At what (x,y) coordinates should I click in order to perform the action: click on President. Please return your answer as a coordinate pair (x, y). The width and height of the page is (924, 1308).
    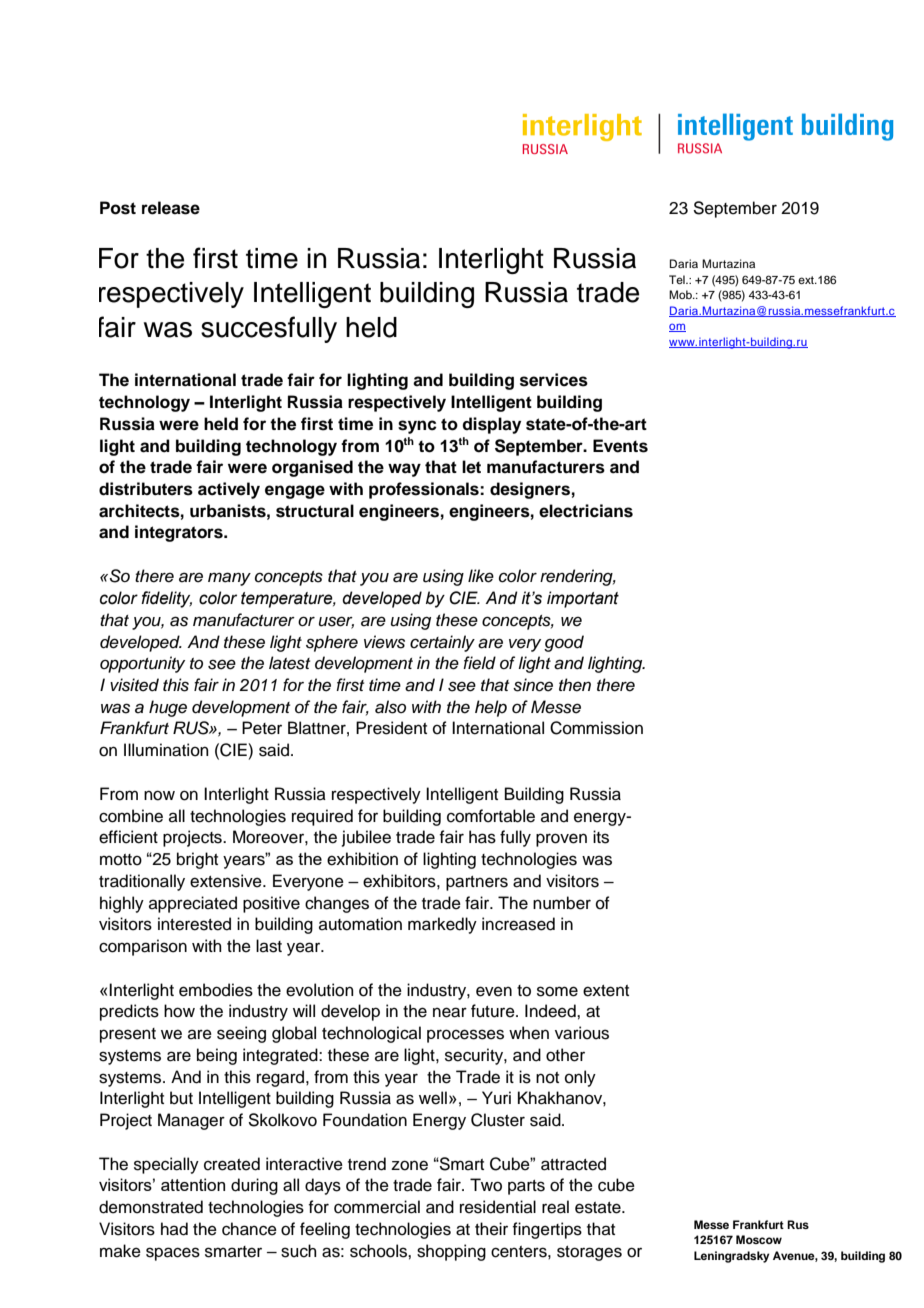
    Looking at the image, I should click on (391, 728).
